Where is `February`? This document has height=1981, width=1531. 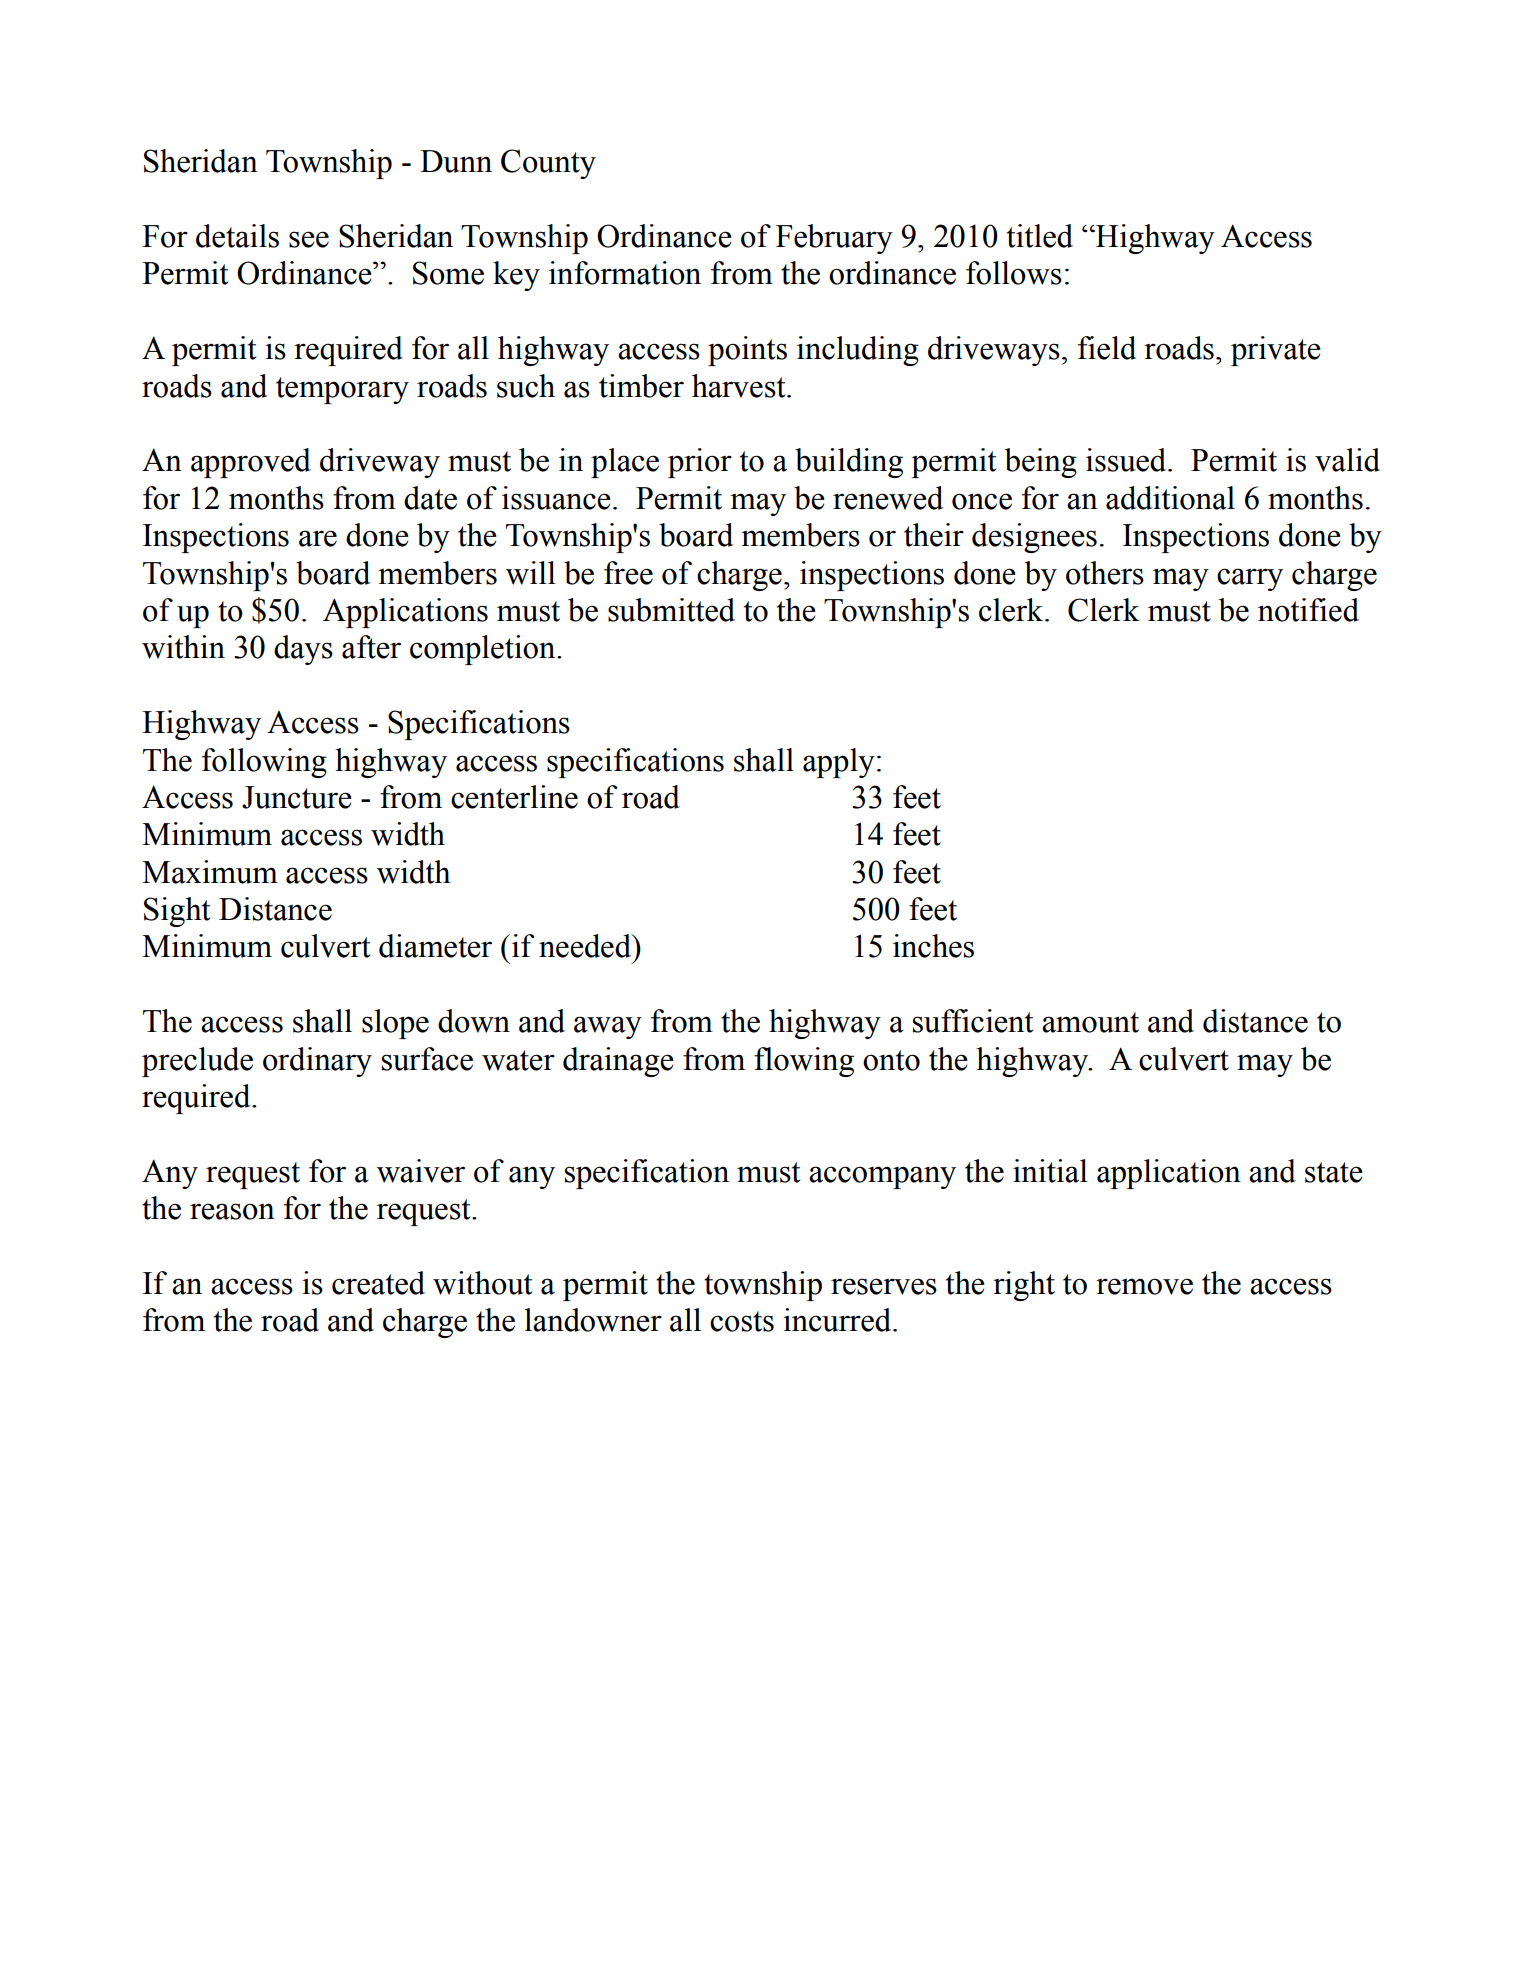
February is located at coordinates (834, 239).
